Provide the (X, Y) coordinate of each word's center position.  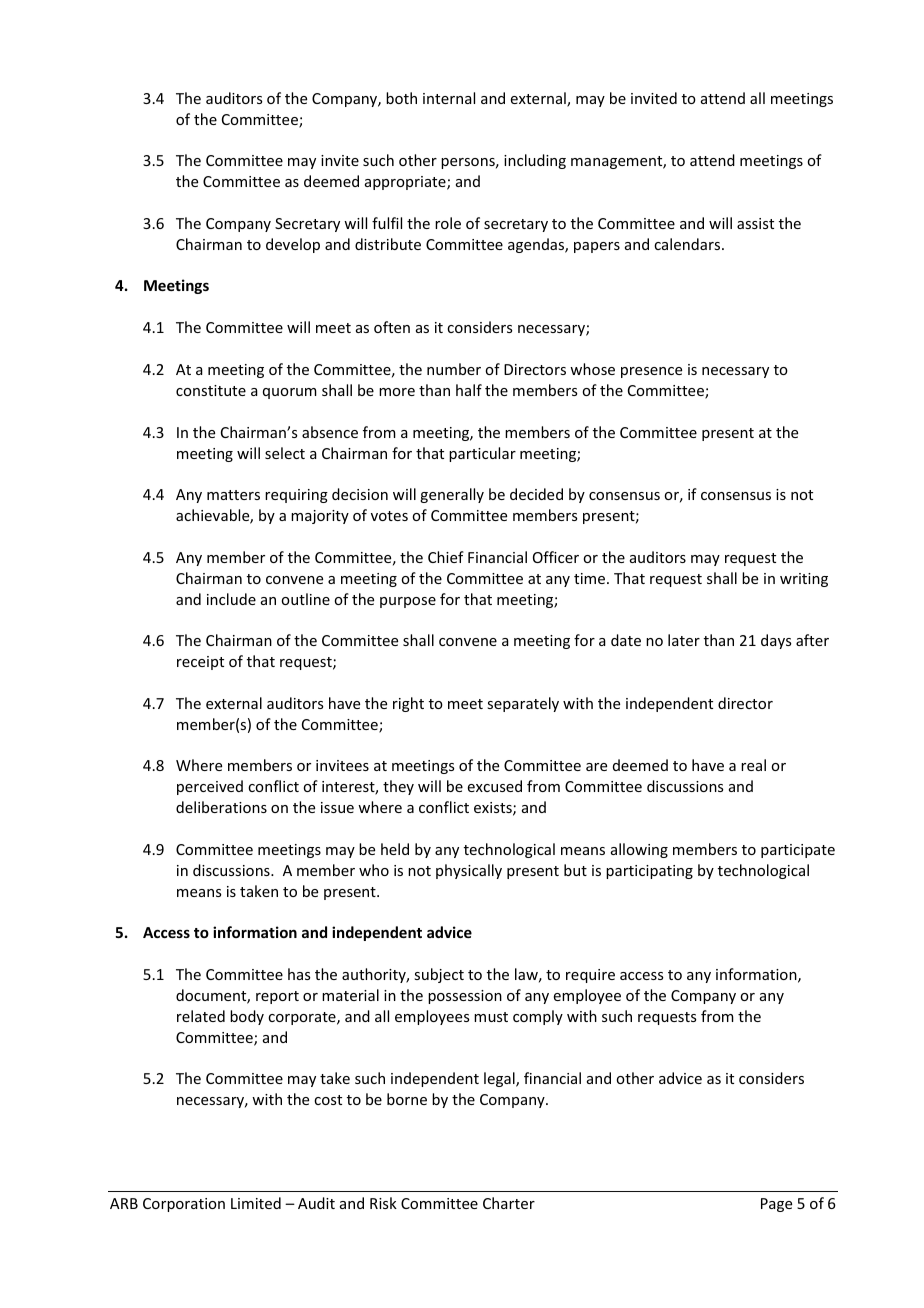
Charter (509, 1203)
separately (523, 704)
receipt (200, 663)
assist (755, 223)
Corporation (184, 1205)
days (776, 641)
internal (449, 98)
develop (293, 245)
